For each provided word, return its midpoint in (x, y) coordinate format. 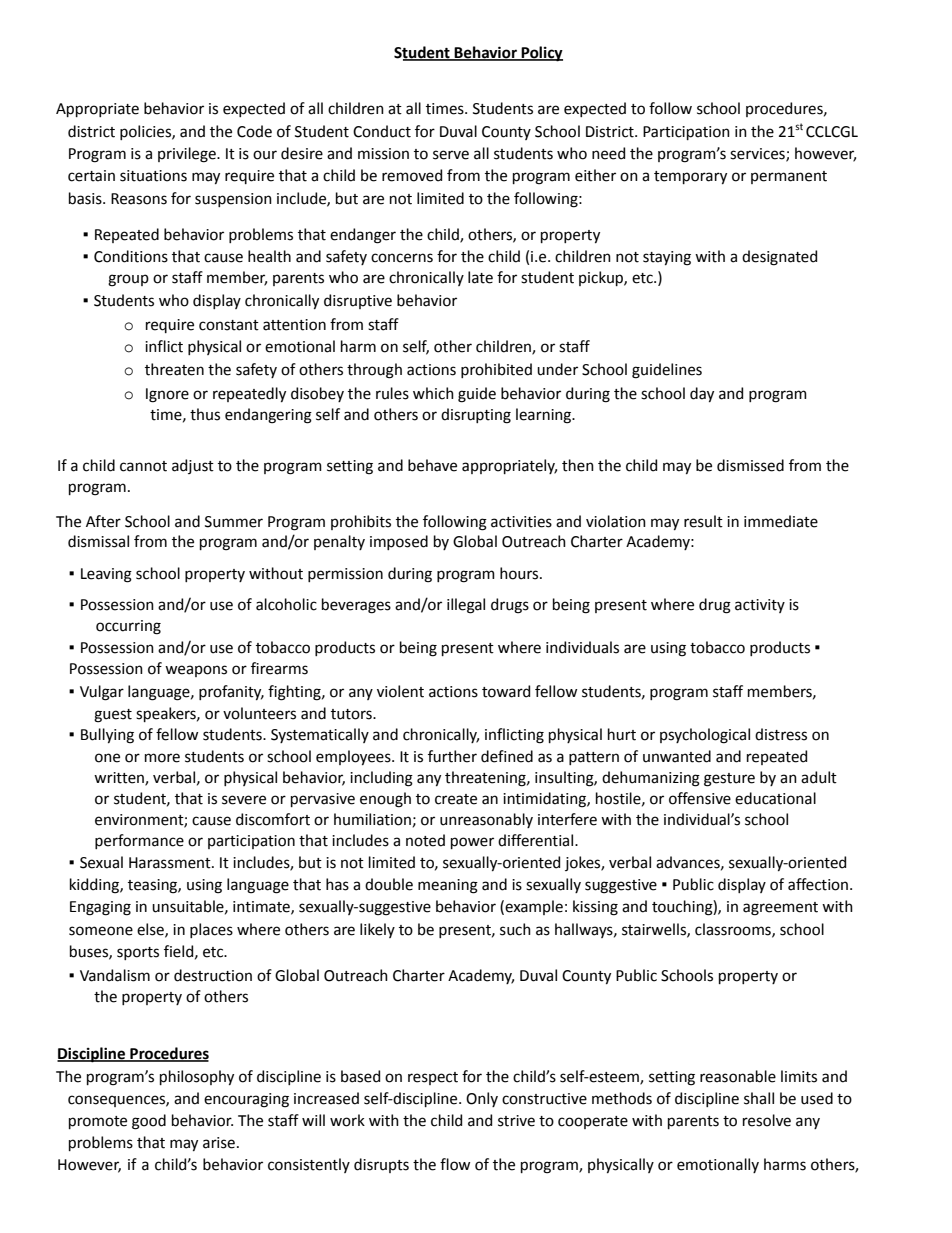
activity (760, 606)
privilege (188, 155)
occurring (128, 627)
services (758, 155)
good (149, 1122)
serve (451, 155)
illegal (466, 606)
